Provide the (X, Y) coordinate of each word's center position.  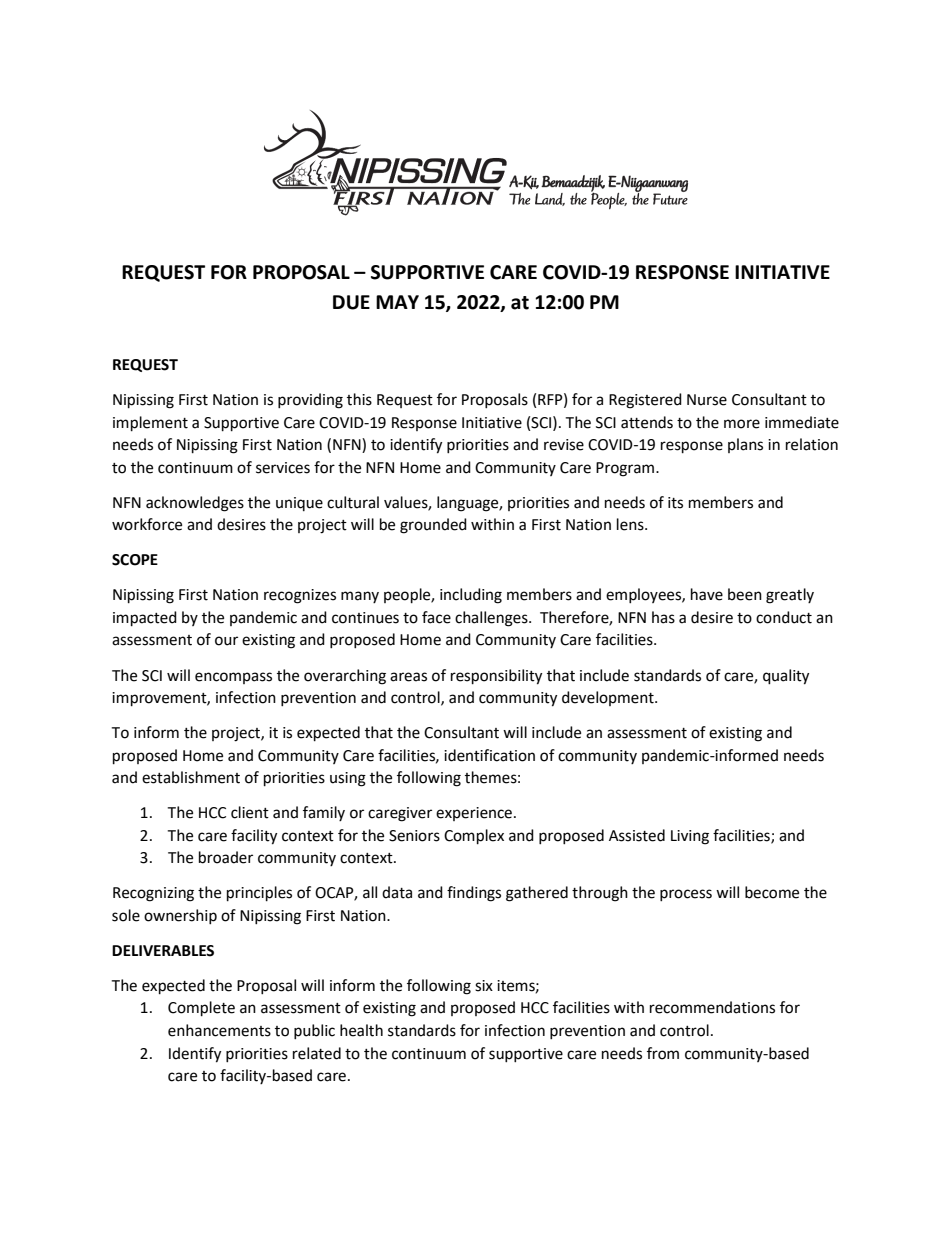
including (471, 596)
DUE (351, 302)
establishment (191, 777)
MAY (397, 302)
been (745, 594)
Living (690, 837)
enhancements (219, 1030)
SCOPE (135, 560)
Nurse (707, 400)
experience (475, 814)
